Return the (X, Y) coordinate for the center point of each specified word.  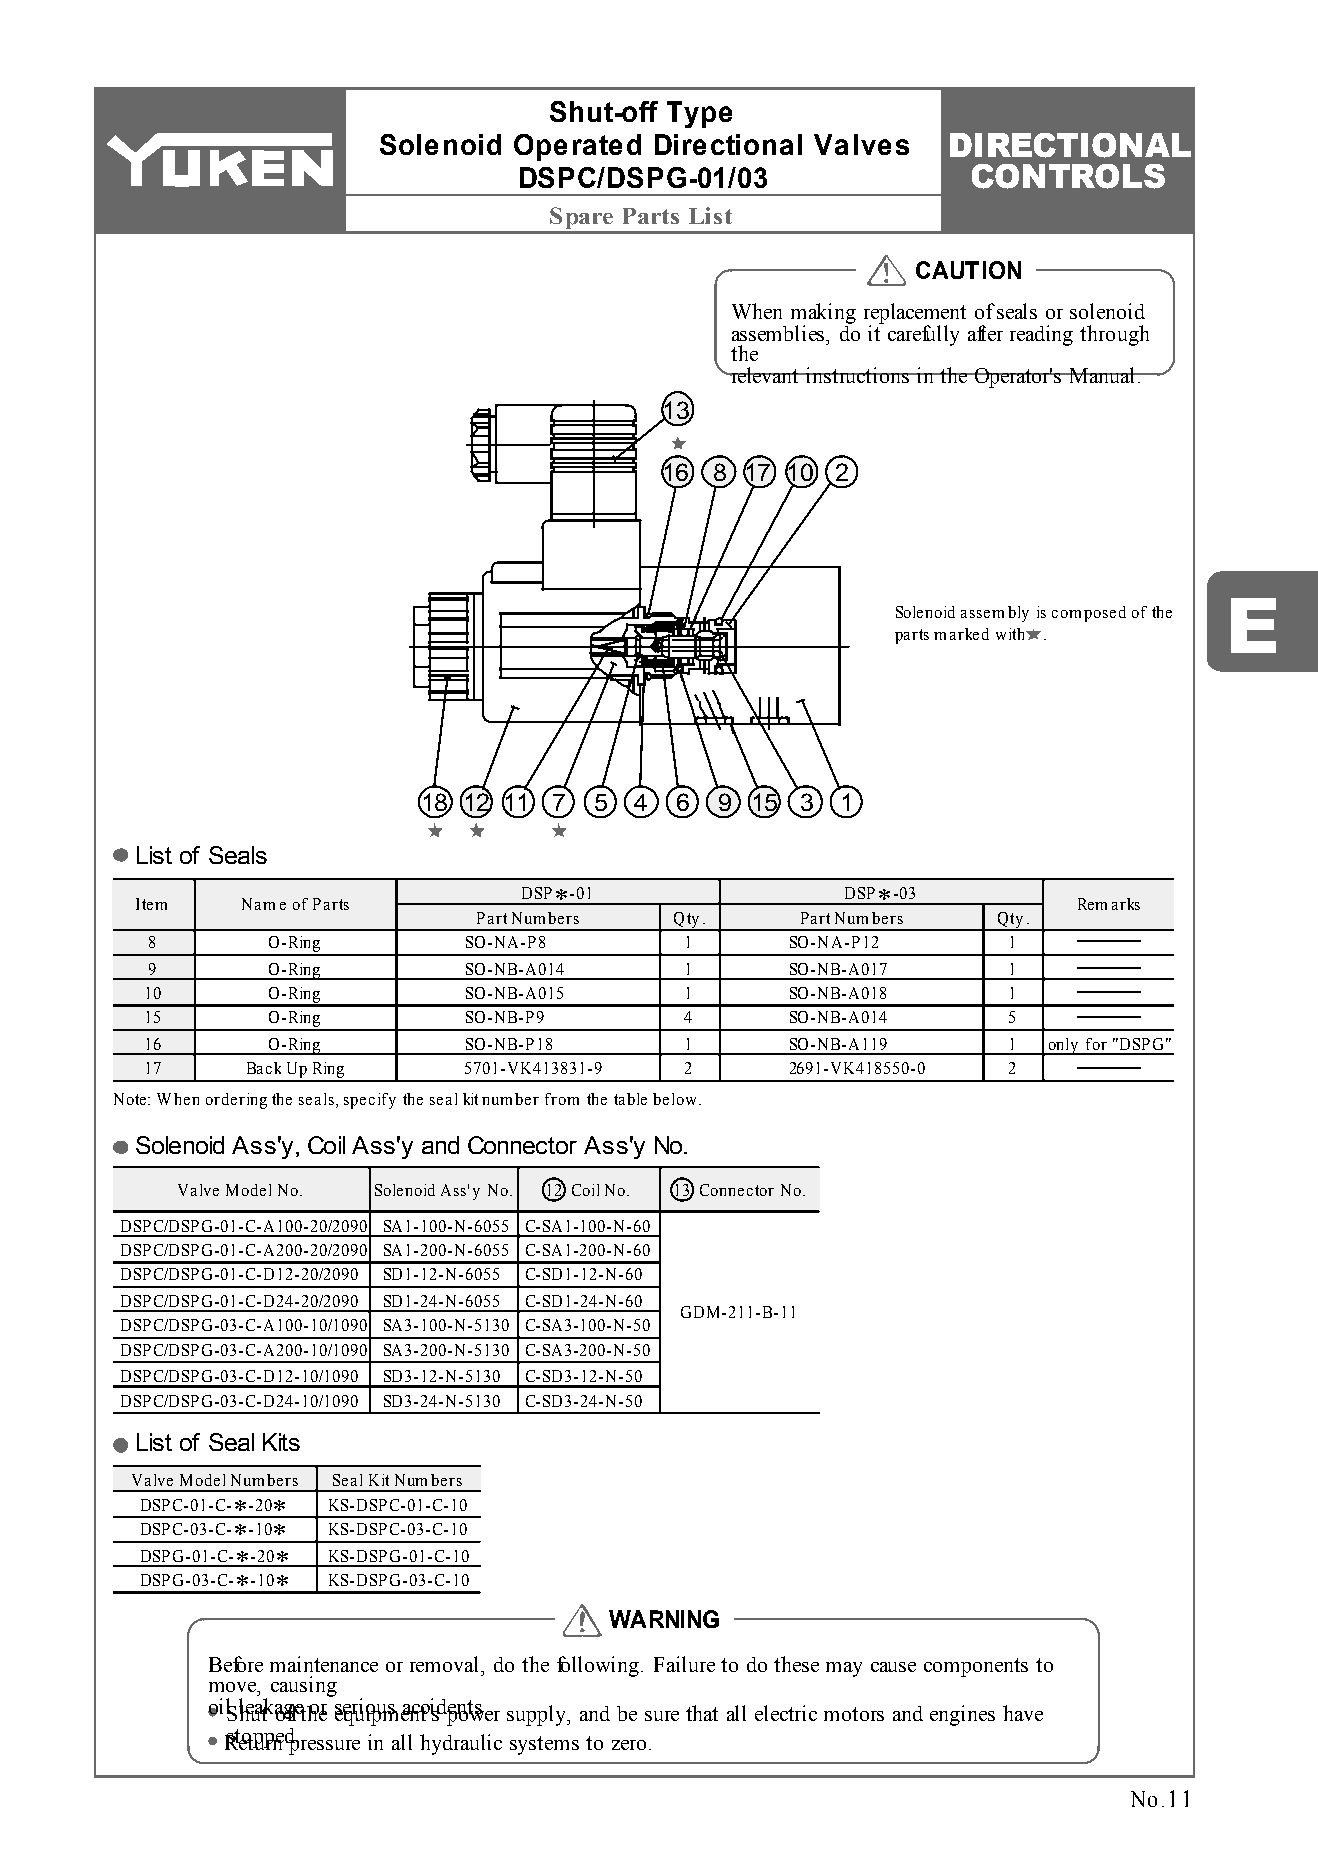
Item (151, 904)
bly (1018, 614)
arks (1126, 904)
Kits (281, 1442)
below (674, 1099)
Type (699, 114)
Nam (258, 904)
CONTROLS (1068, 176)
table (630, 1099)
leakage (272, 1709)
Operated (577, 147)
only (1063, 1046)
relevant (765, 375)
